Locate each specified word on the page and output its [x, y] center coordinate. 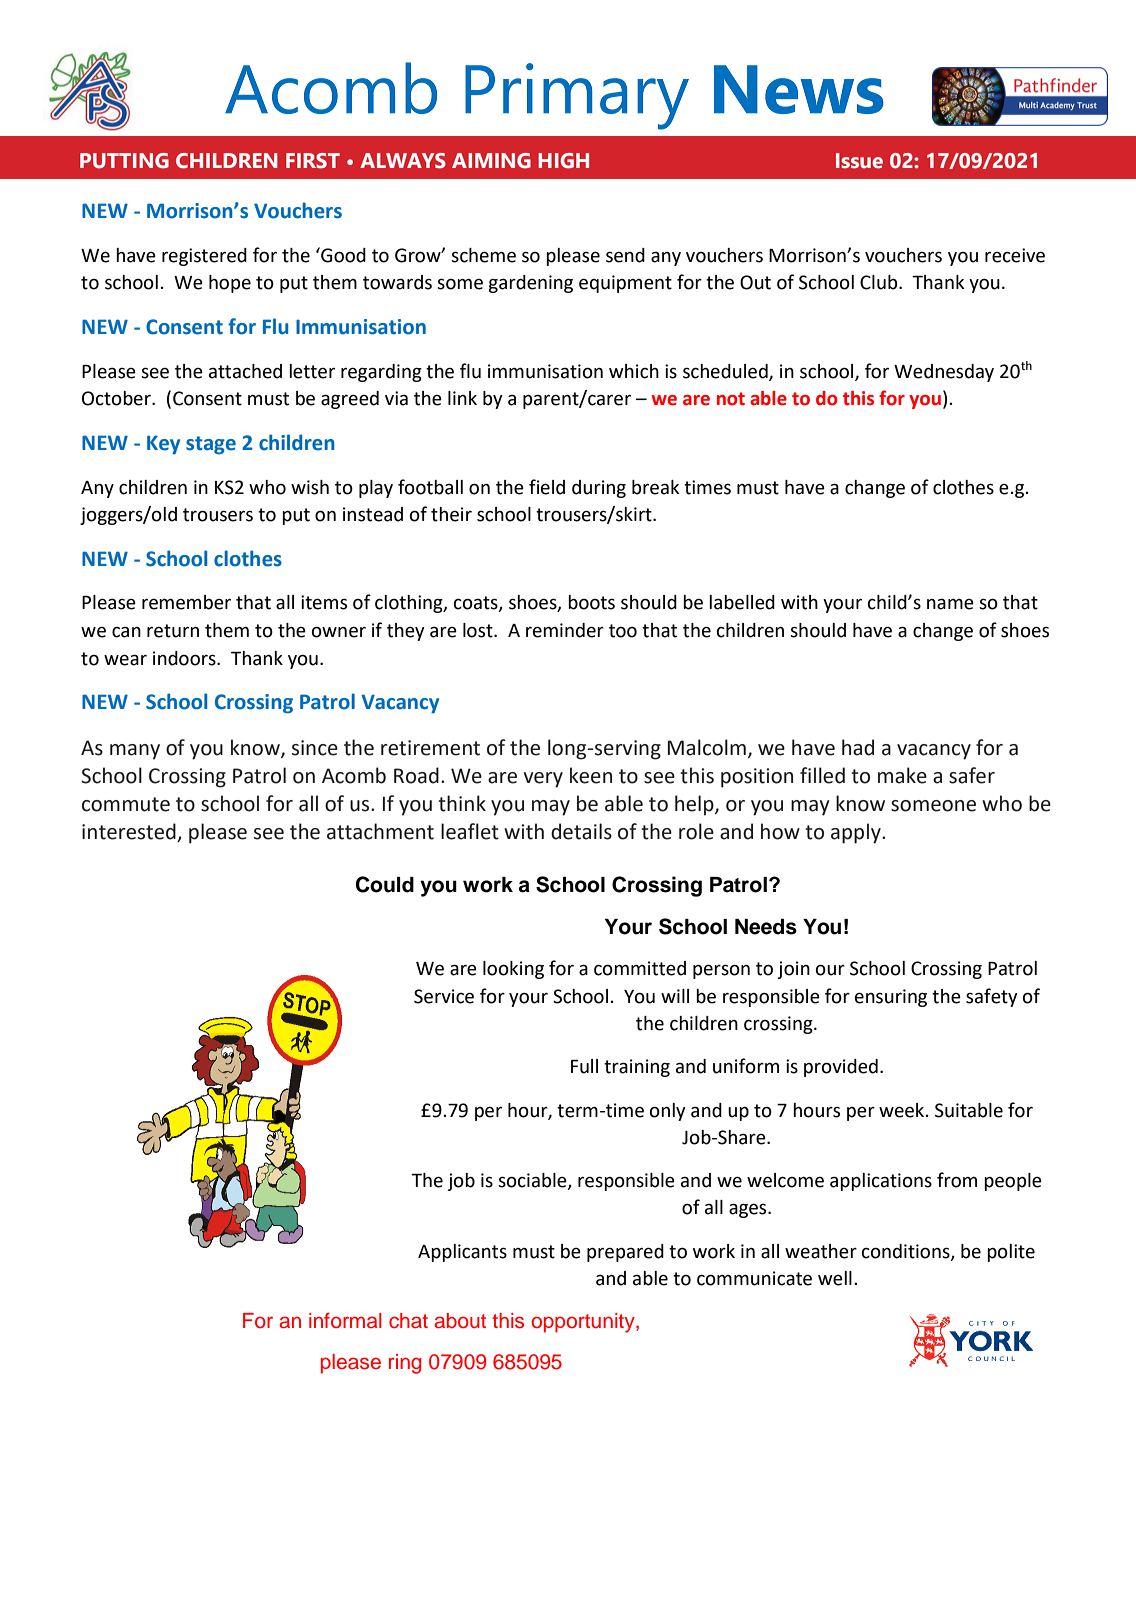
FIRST [313, 161]
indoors [185, 658]
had [858, 747]
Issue [859, 161]
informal [345, 1320]
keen [591, 775]
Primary [577, 96]
